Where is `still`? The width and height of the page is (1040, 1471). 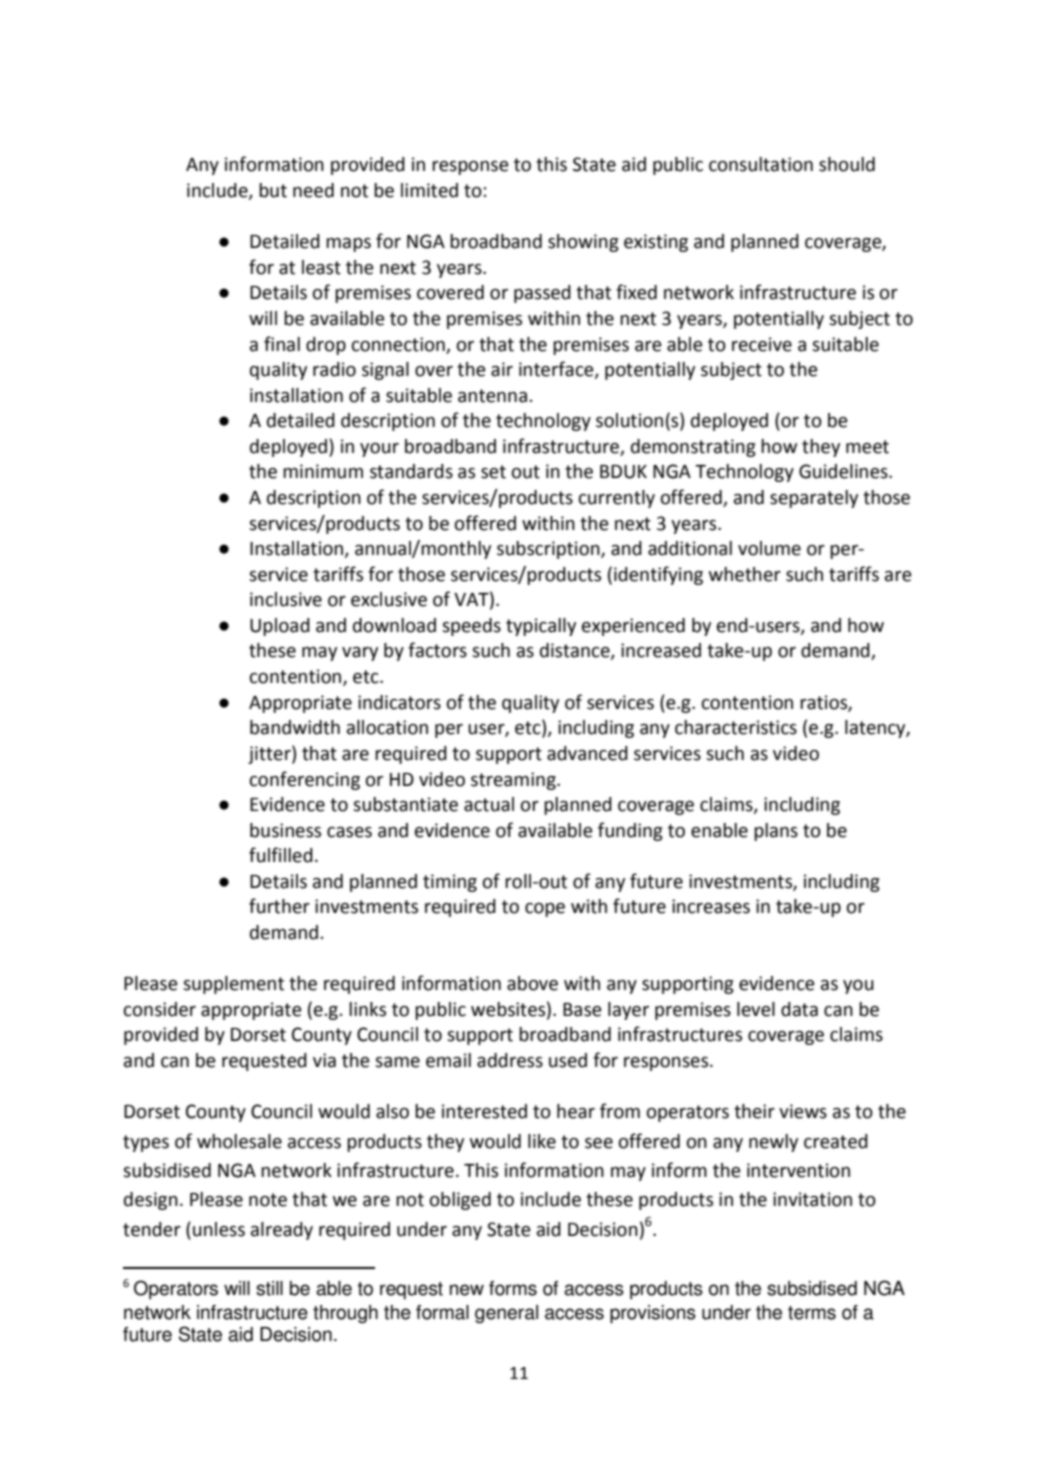
still is located at coordinates (269, 1288).
